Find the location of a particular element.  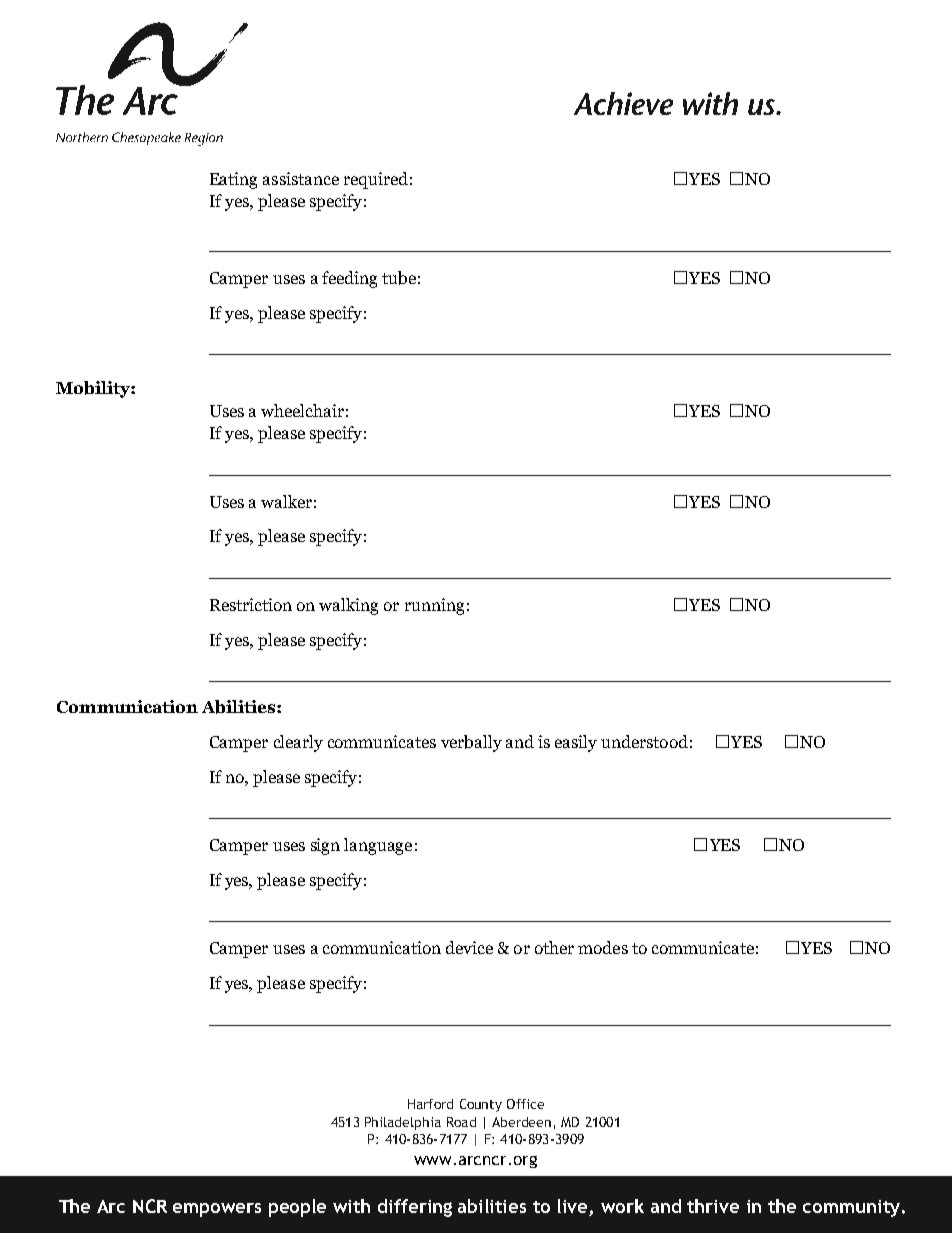

people is located at coordinates (297, 1208).
